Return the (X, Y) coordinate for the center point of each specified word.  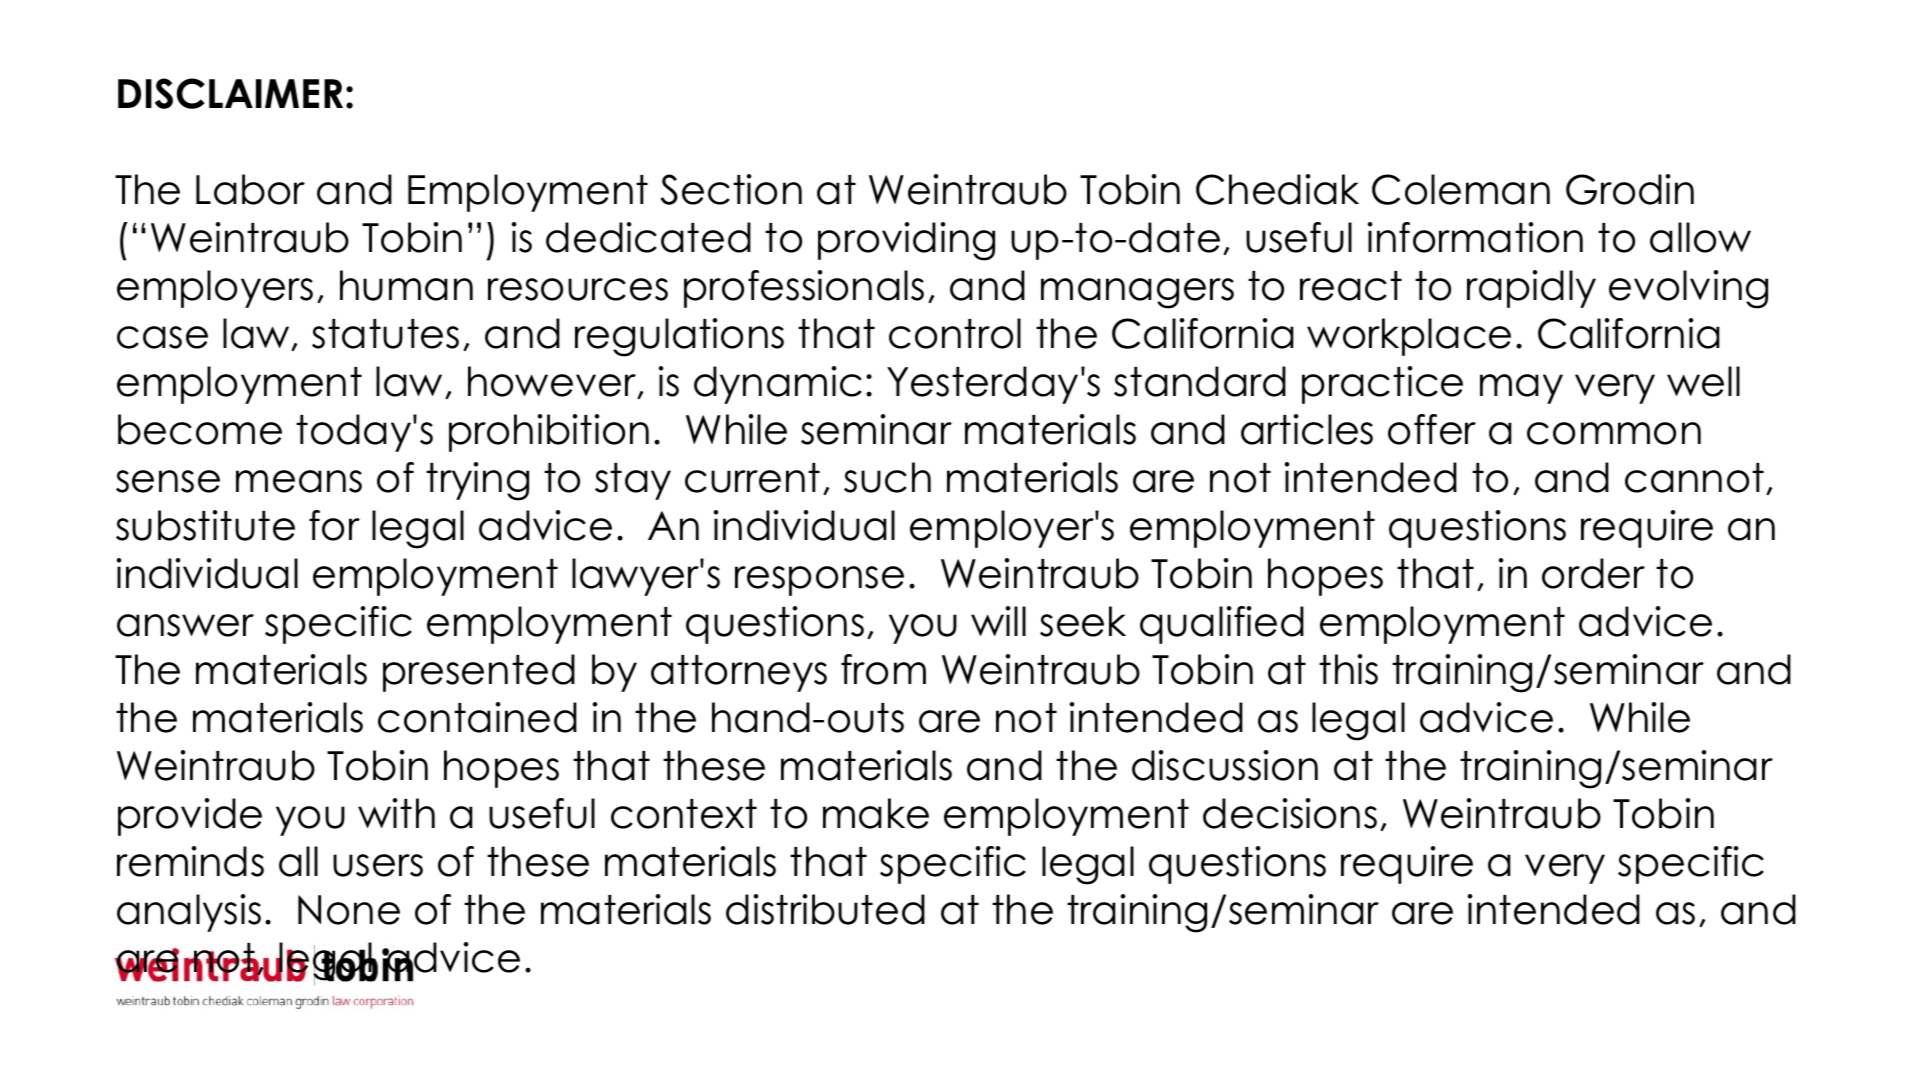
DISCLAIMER (230, 93)
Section (731, 189)
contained (477, 717)
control (955, 333)
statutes (385, 334)
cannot (1694, 478)
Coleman (1461, 189)
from (883, 669)
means (299, 481)
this (1348, 669)
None (349, 910)
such (887, 477)
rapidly (1531, 289)
